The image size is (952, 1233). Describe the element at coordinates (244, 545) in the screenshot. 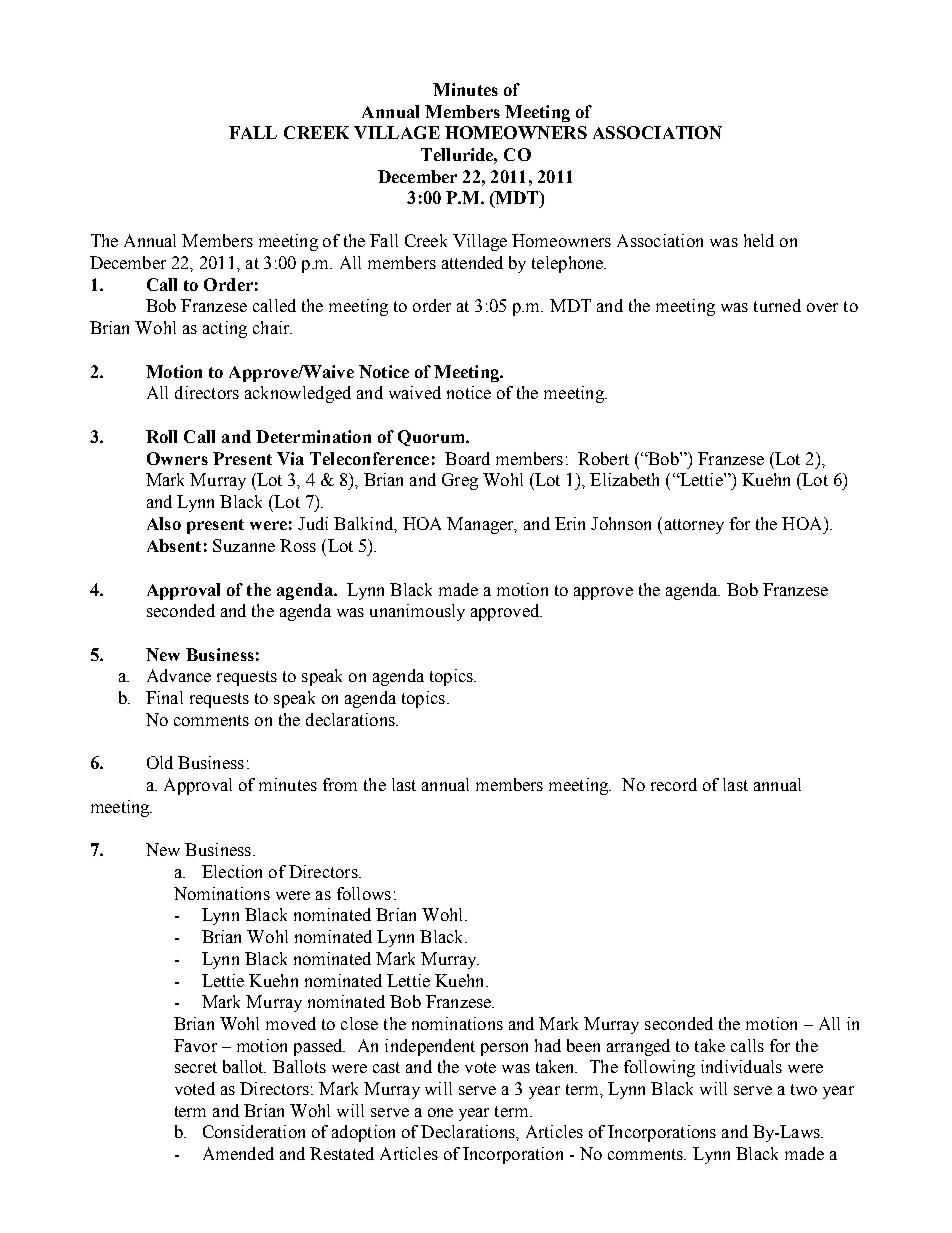

I see `Suzanne` at that location.
